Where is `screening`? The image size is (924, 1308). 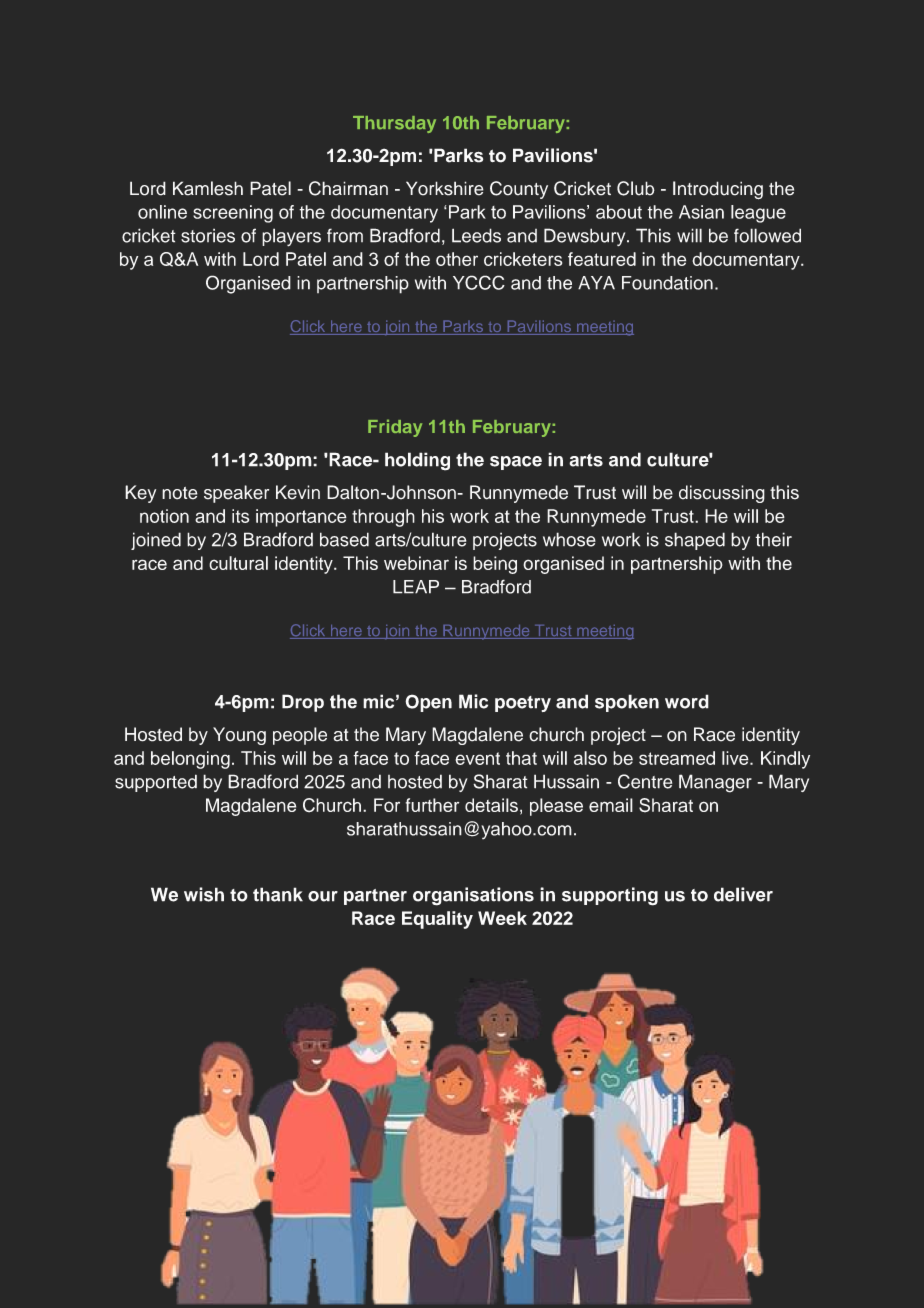 screening is located at coordinates (233, 214).
